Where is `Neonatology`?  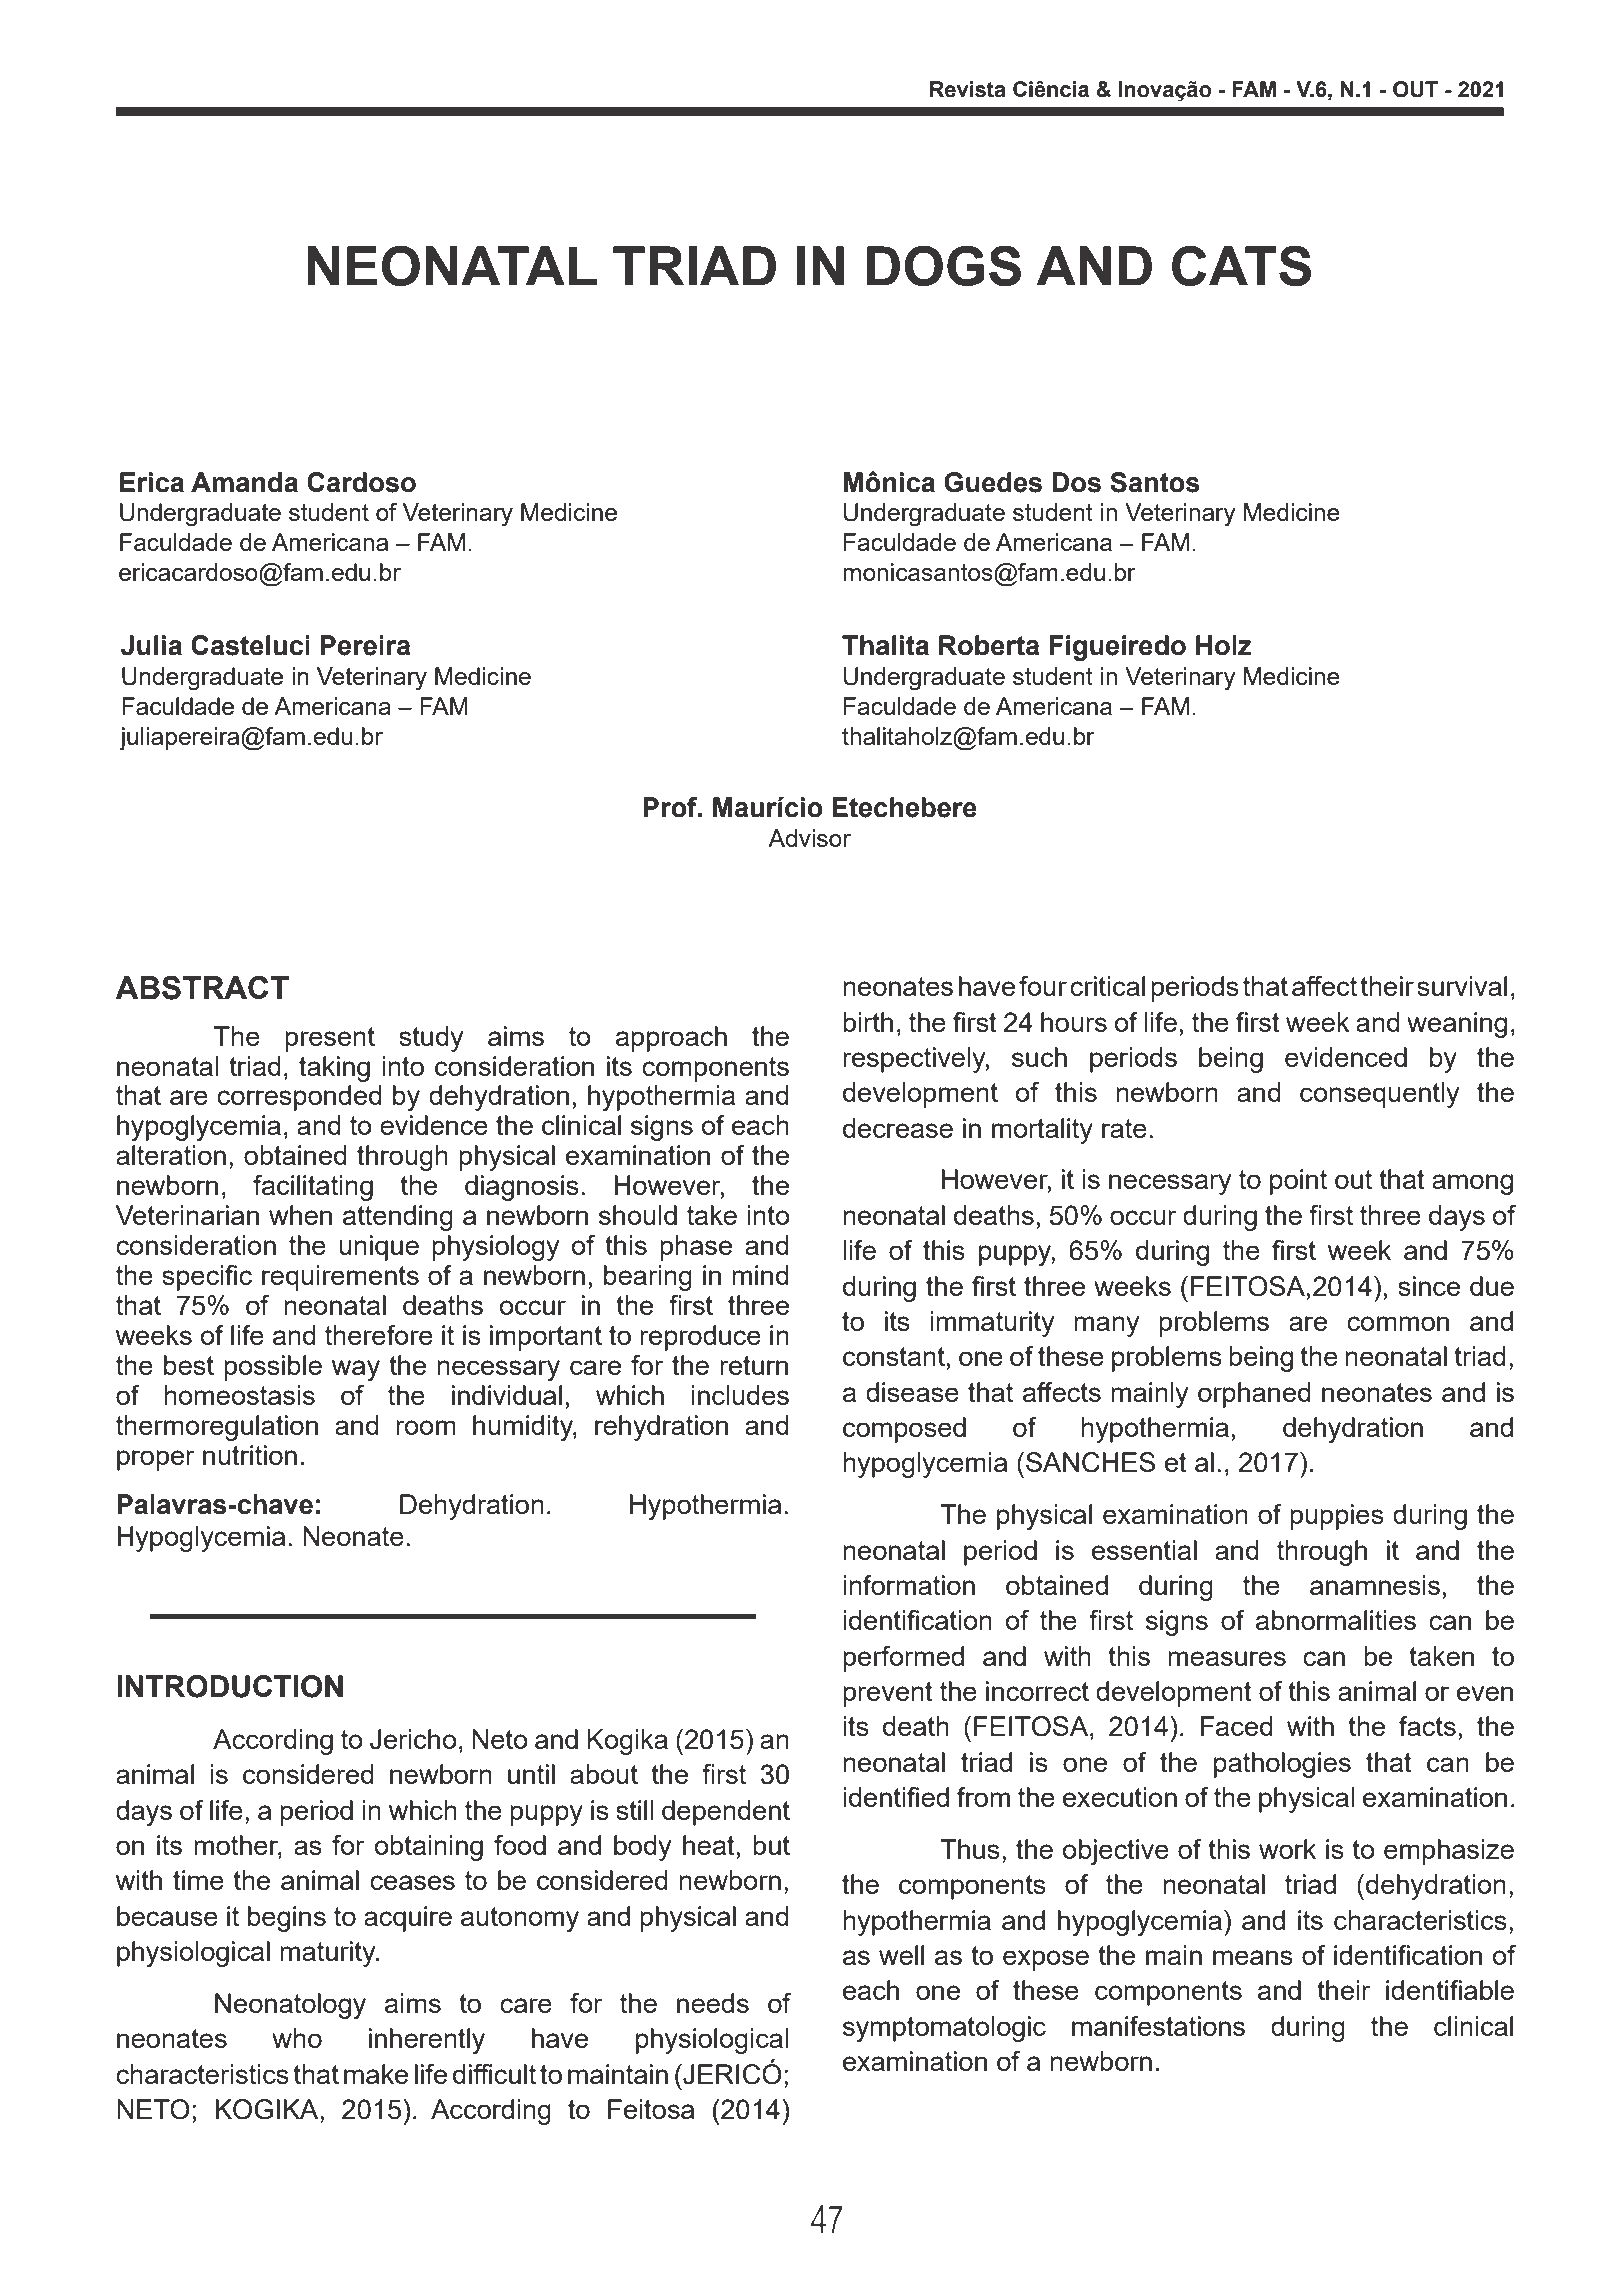
Neonatology is located at coordinates (290, 2006).
